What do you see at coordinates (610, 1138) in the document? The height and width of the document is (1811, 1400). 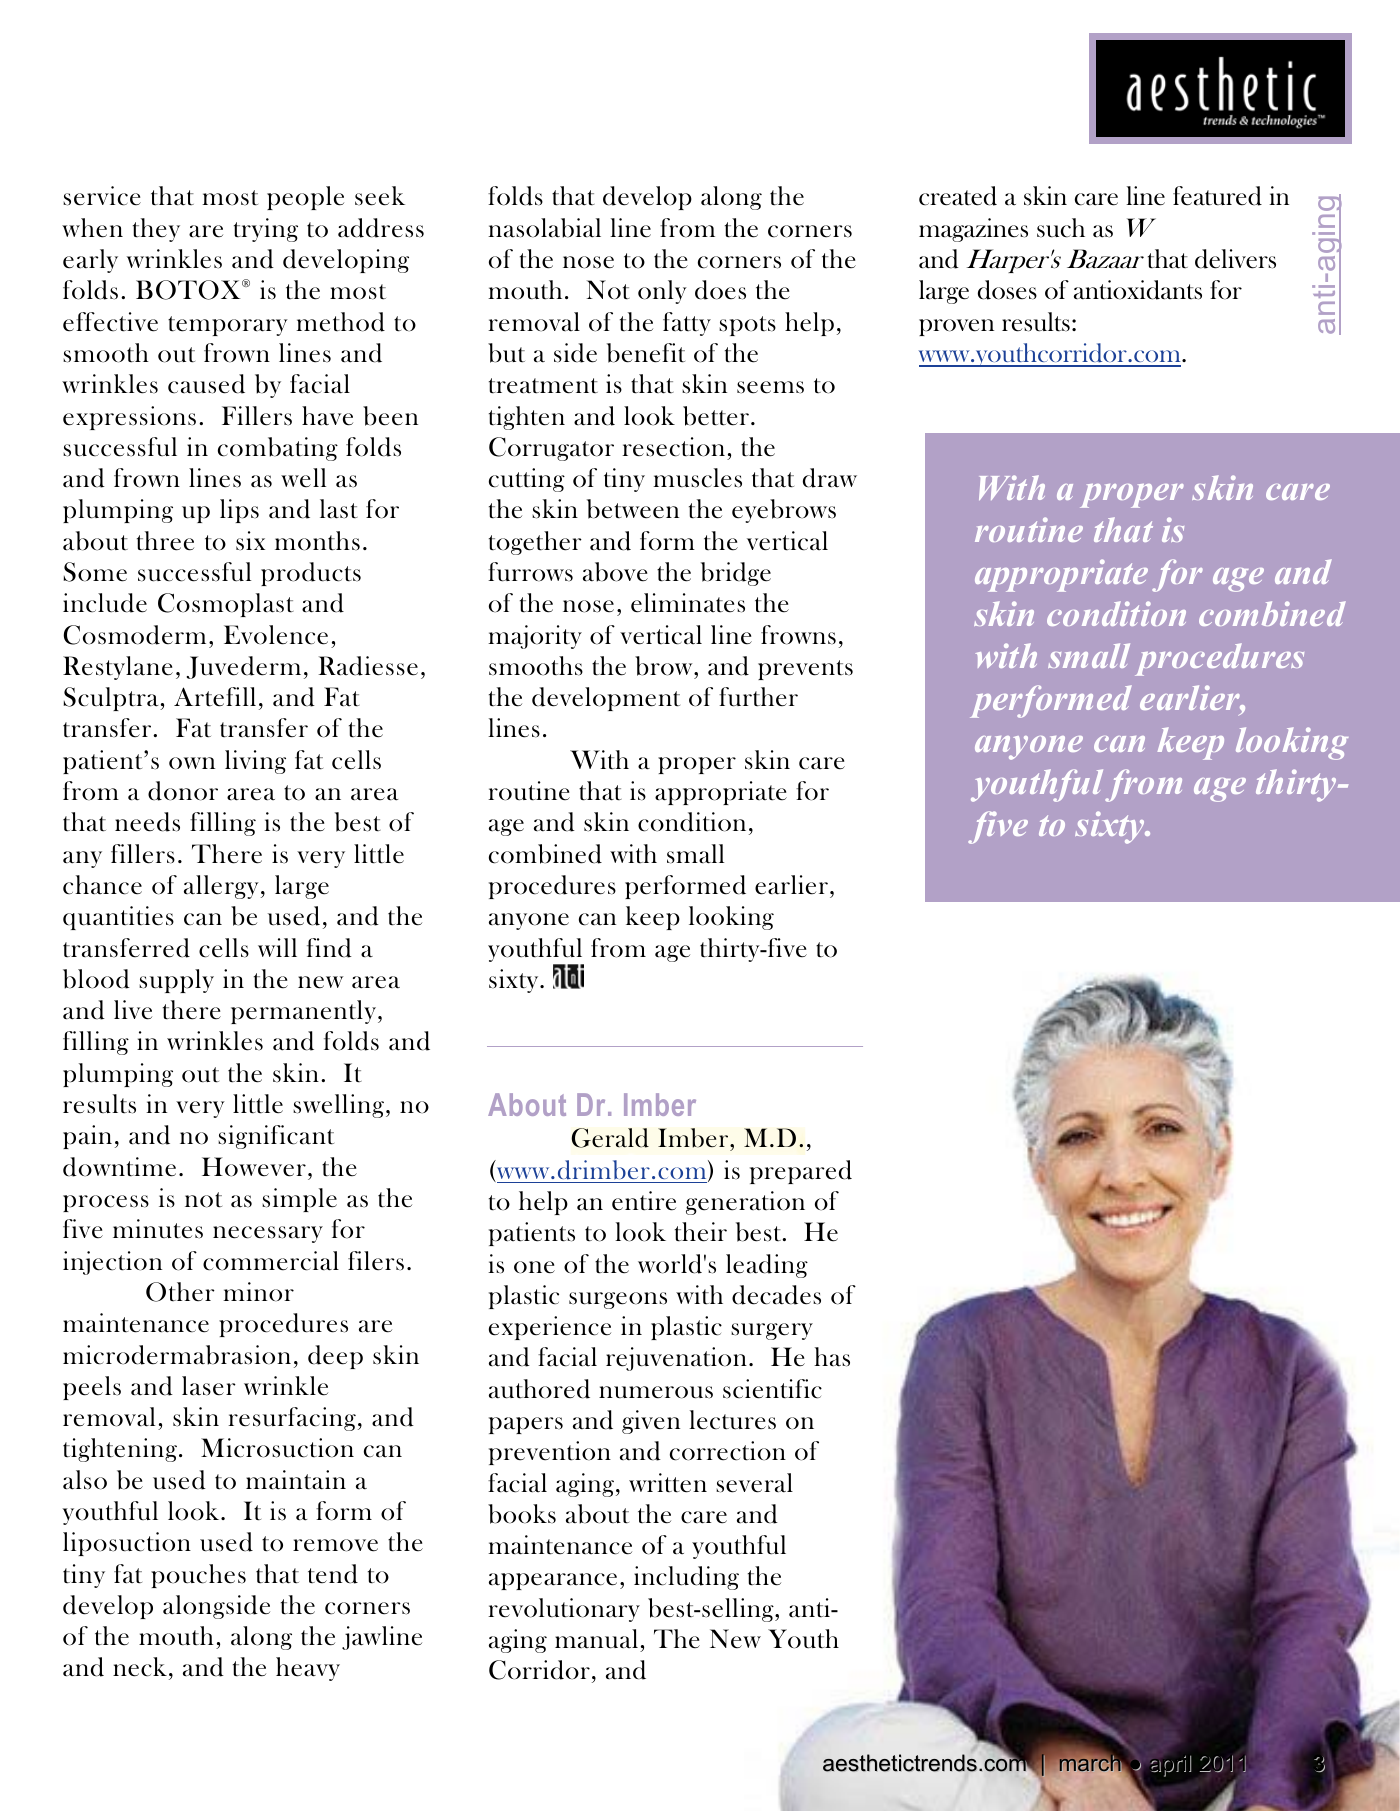 I see `Gerald` at bounding box center [610, 1138].
